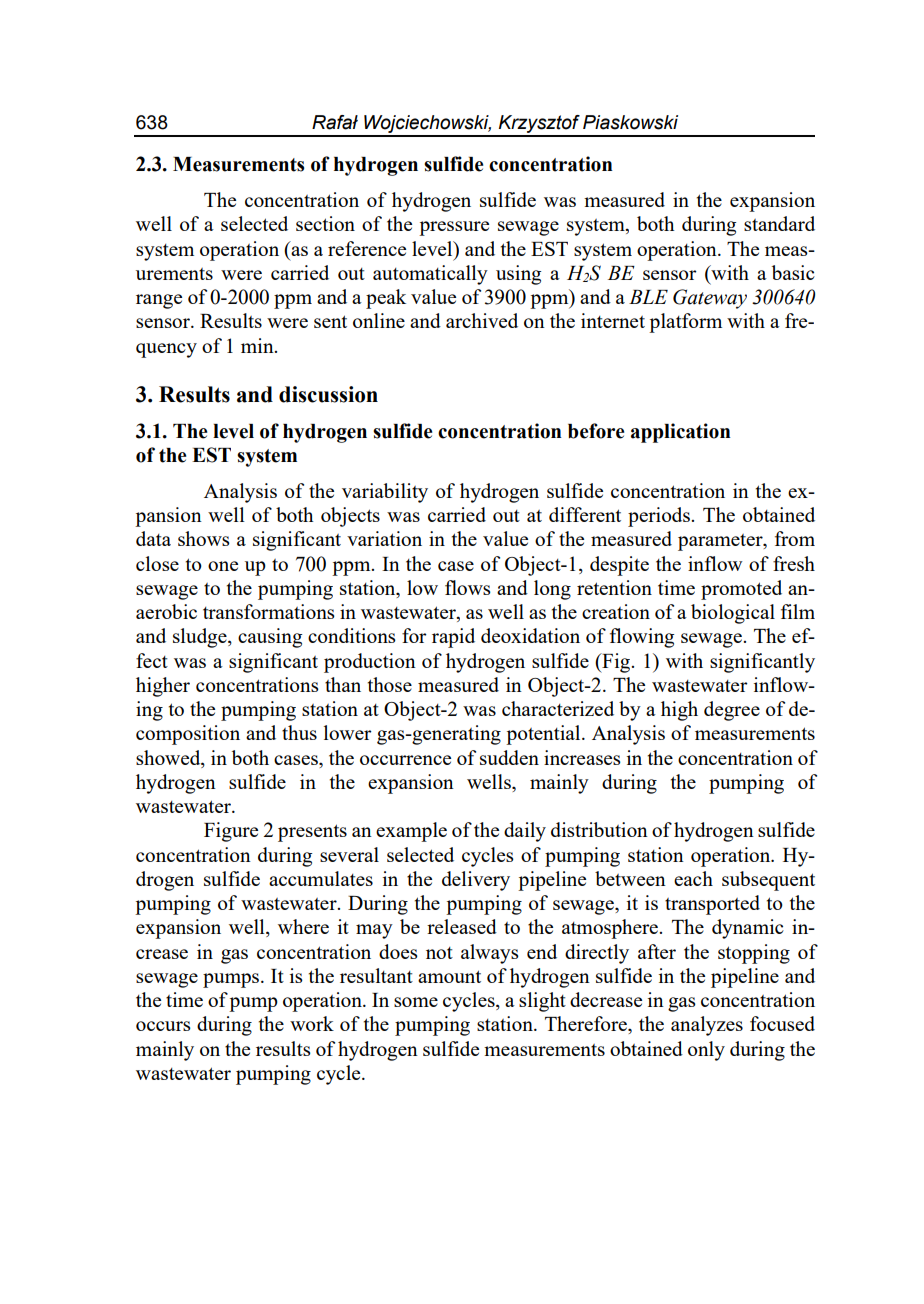 The width and height of the page is (924, 1304). I want to click on section, so click(325, 223).
